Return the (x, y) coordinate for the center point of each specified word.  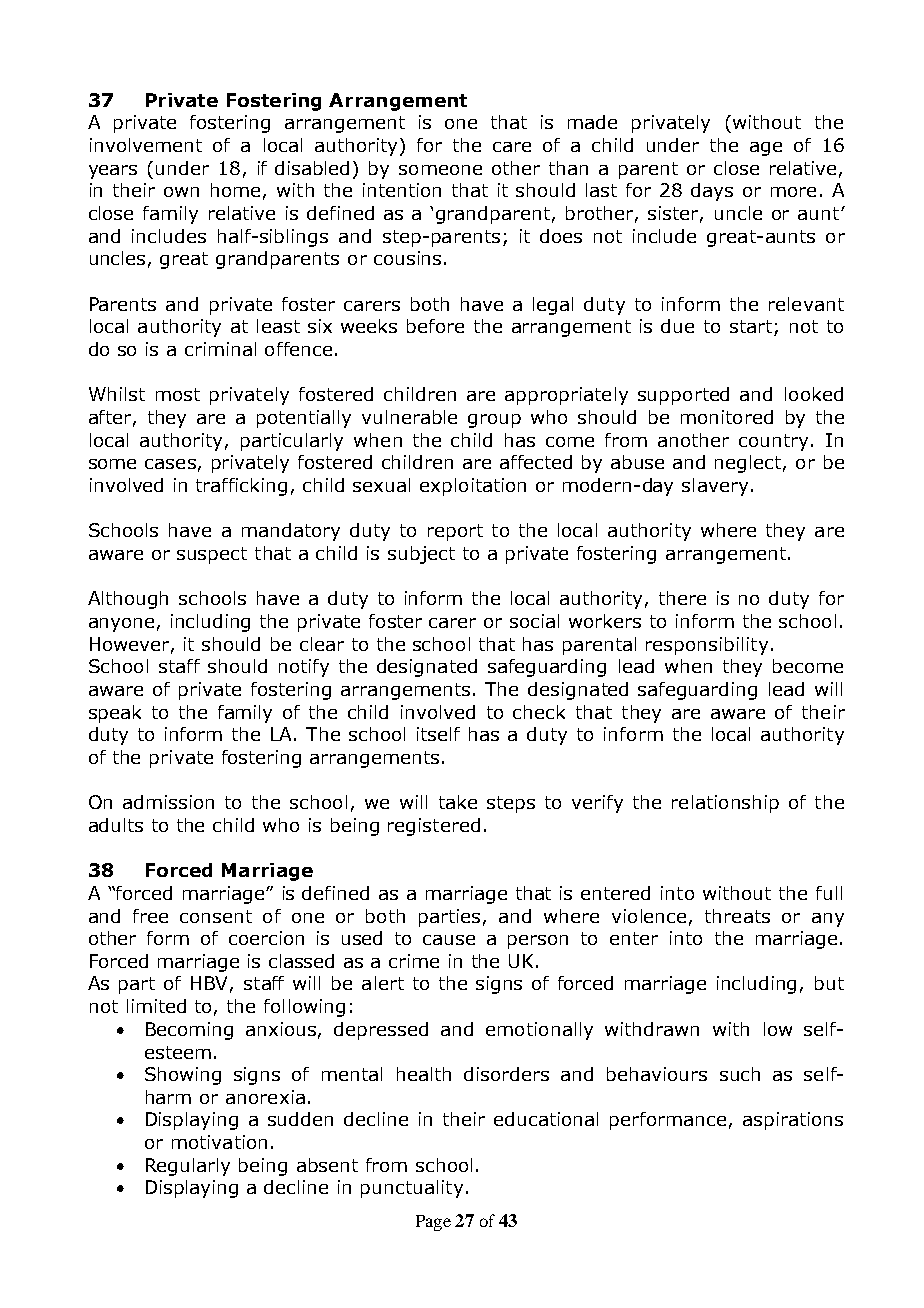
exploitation (473, 487)
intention (402, 190)
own (181, 192)
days (712, 192)
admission (168, 802)
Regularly (188, 1167)
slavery (715, 487)
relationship (725, 804)
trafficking (241, 487)
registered (434, 827)
